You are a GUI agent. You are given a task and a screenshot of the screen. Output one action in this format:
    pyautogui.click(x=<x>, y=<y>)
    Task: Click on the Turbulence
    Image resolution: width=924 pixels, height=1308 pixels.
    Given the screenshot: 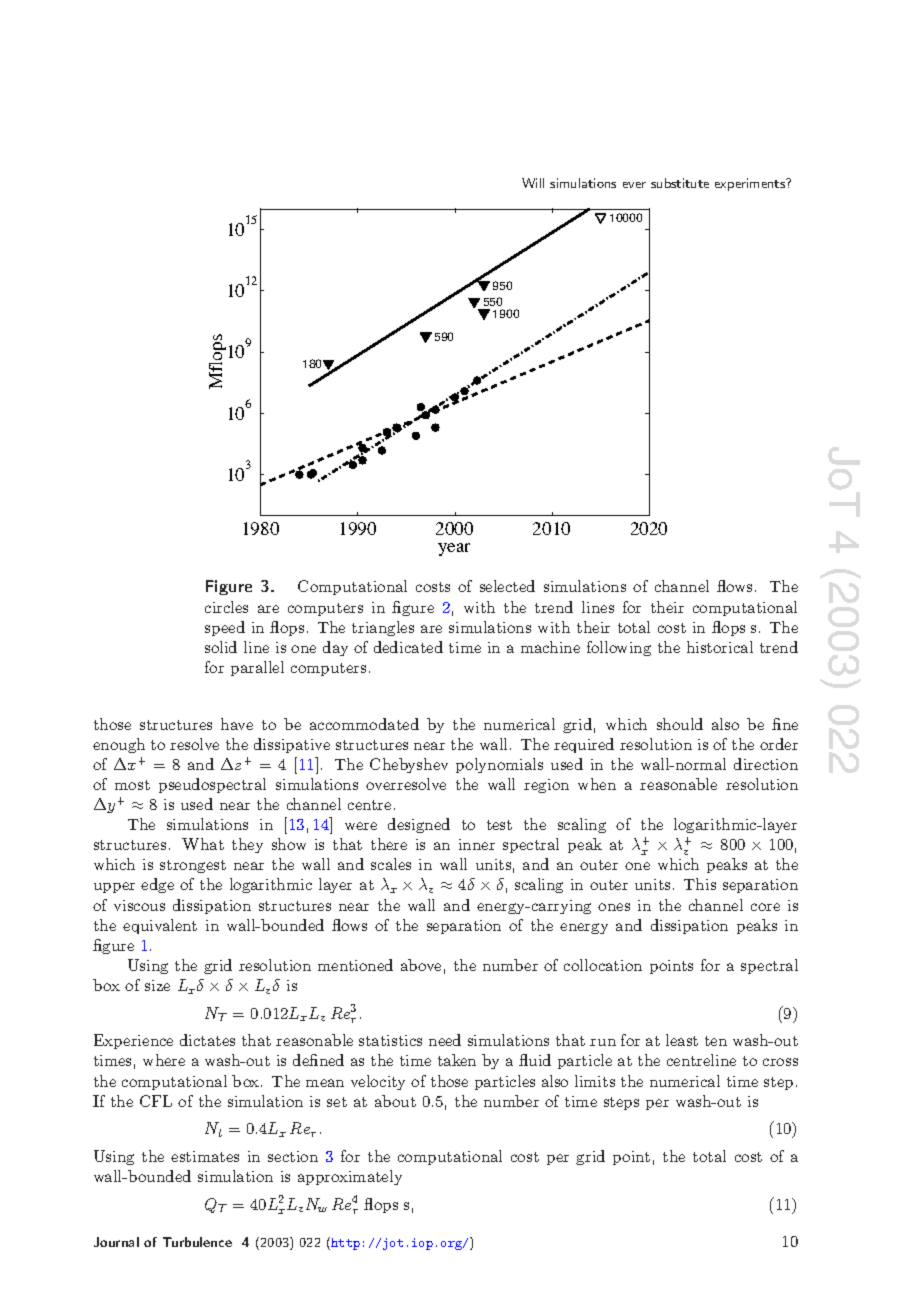 What is the action you would take?
    pyautogui.click(x=197, y=1242)
